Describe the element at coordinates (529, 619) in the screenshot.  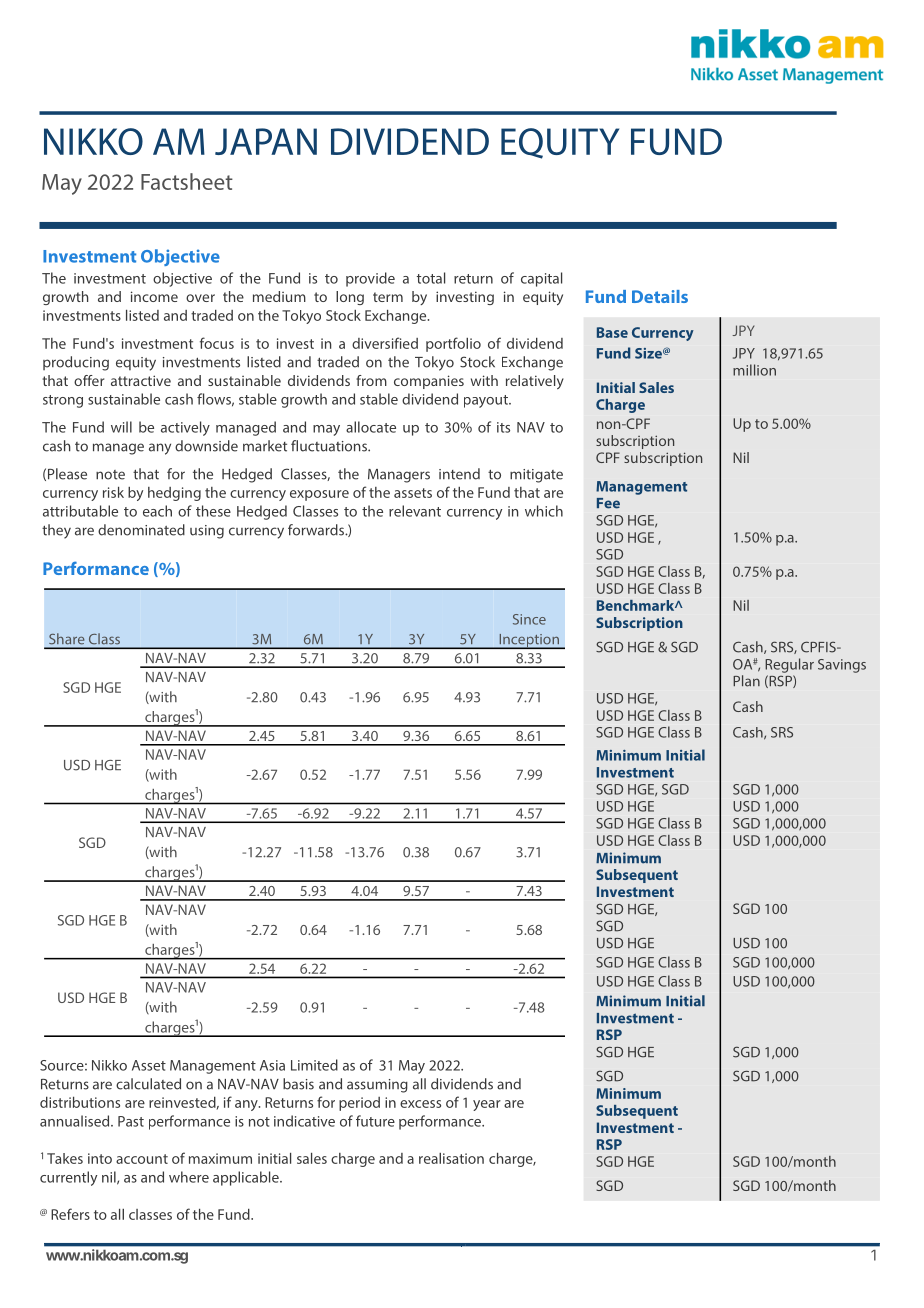
I see `Since` at that location.
